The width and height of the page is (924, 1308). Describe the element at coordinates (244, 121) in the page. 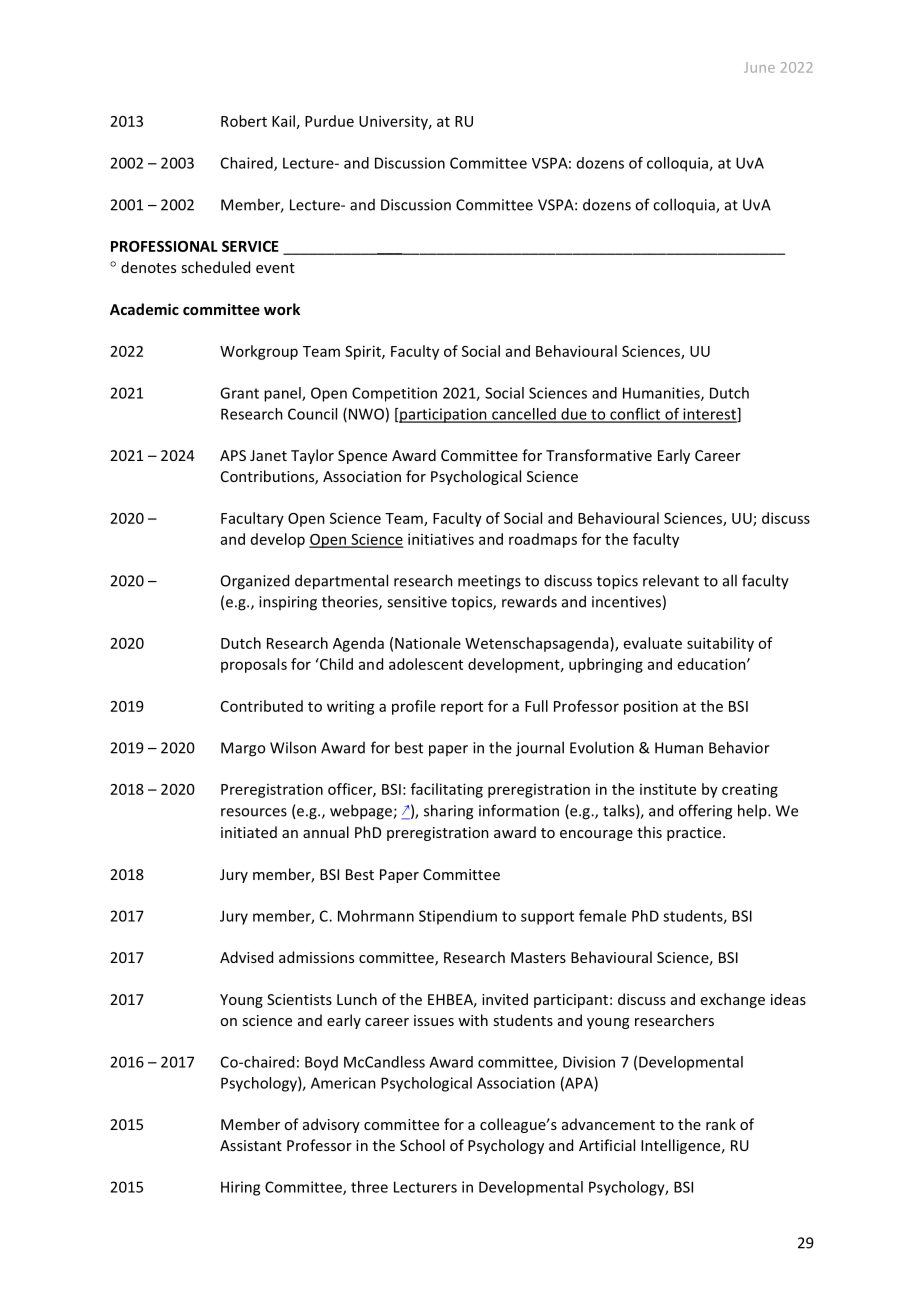

I see `Robert` at that location.
